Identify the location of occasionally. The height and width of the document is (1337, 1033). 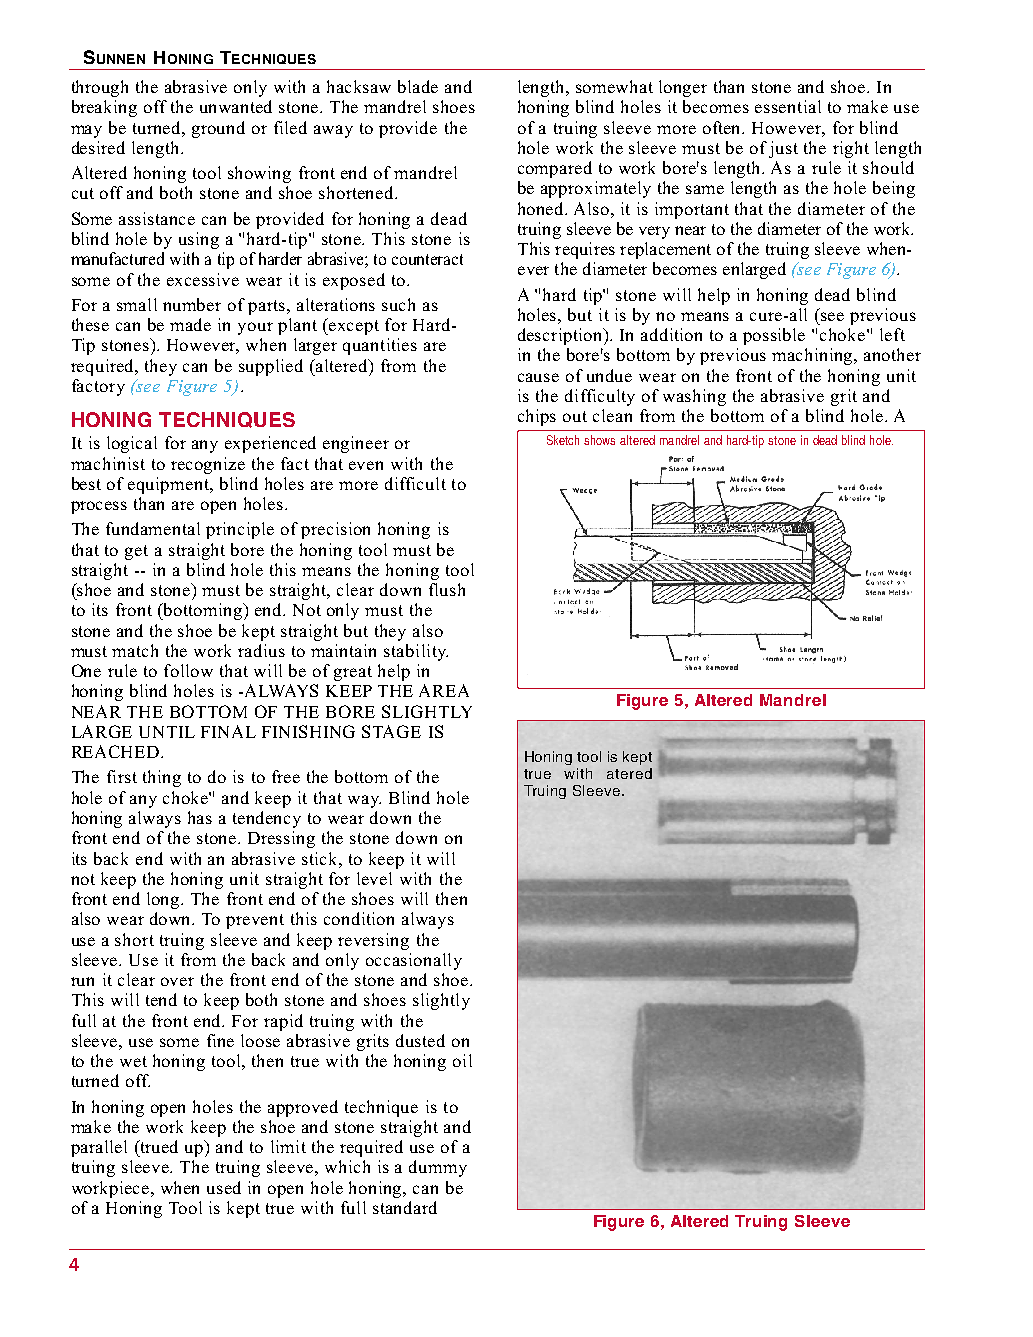
(414, 961).
